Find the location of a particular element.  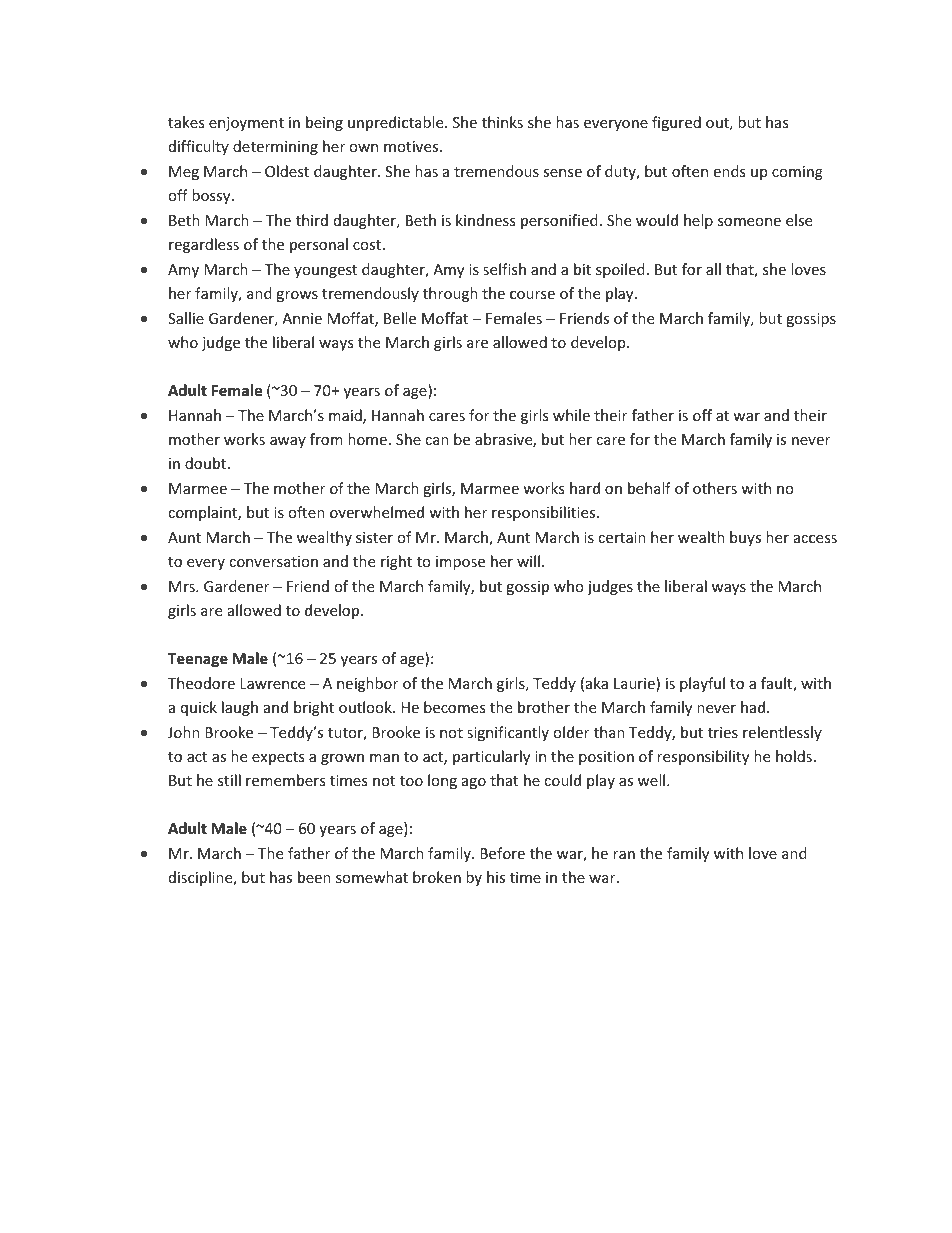

ran is located at coordinates (624, 855).
